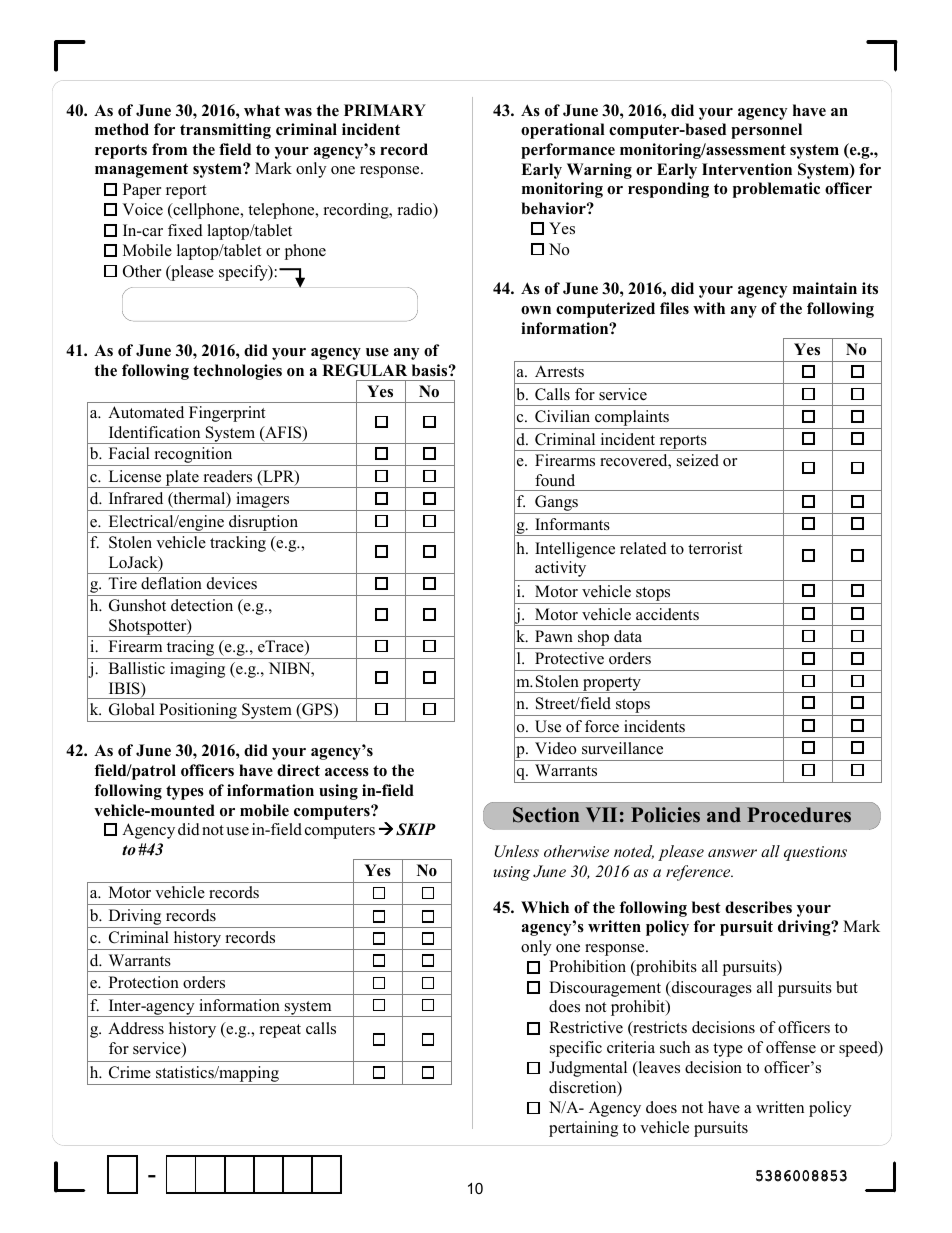 The height and width of the screenshot is (1233, 952). What do you see at coordinates (667, 614) in the screenshot?
I see `accidents` at bounding box center [667, 614].
